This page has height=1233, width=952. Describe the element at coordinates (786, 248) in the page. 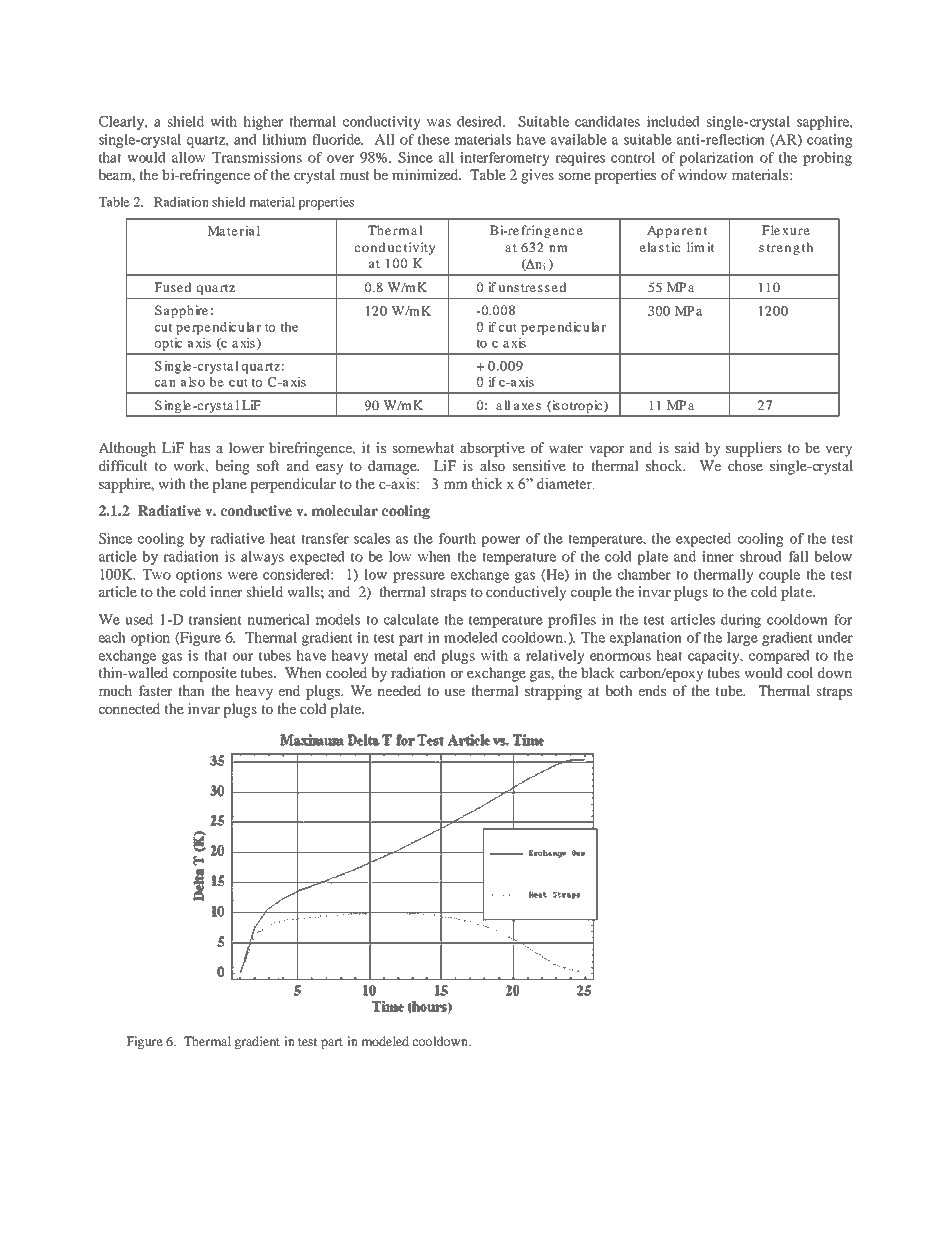

I see `strength` at that location.
